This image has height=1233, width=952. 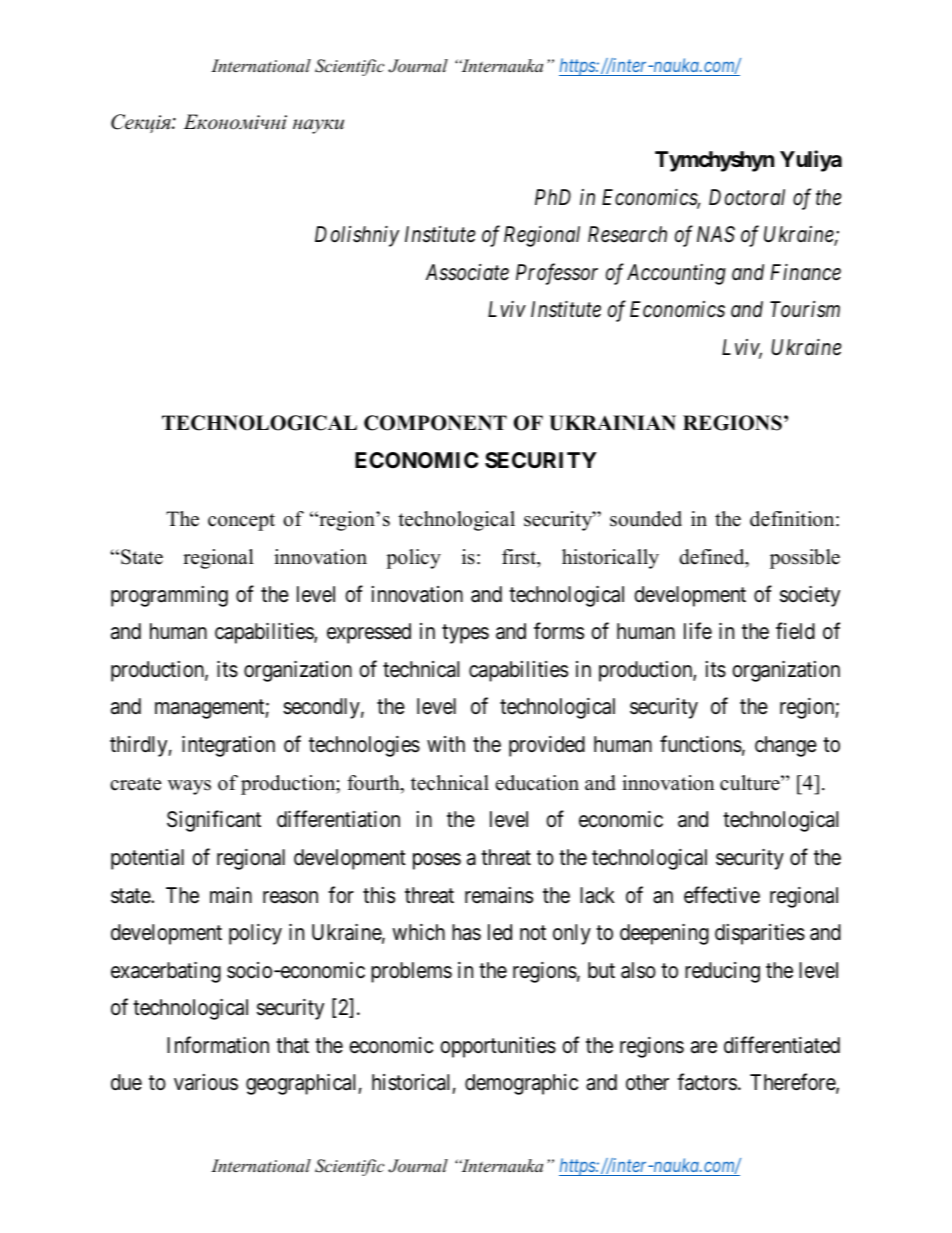 What do you see at coordinates (722, 895) in the image?
I see `effective` at bounding box center [722, 895].
